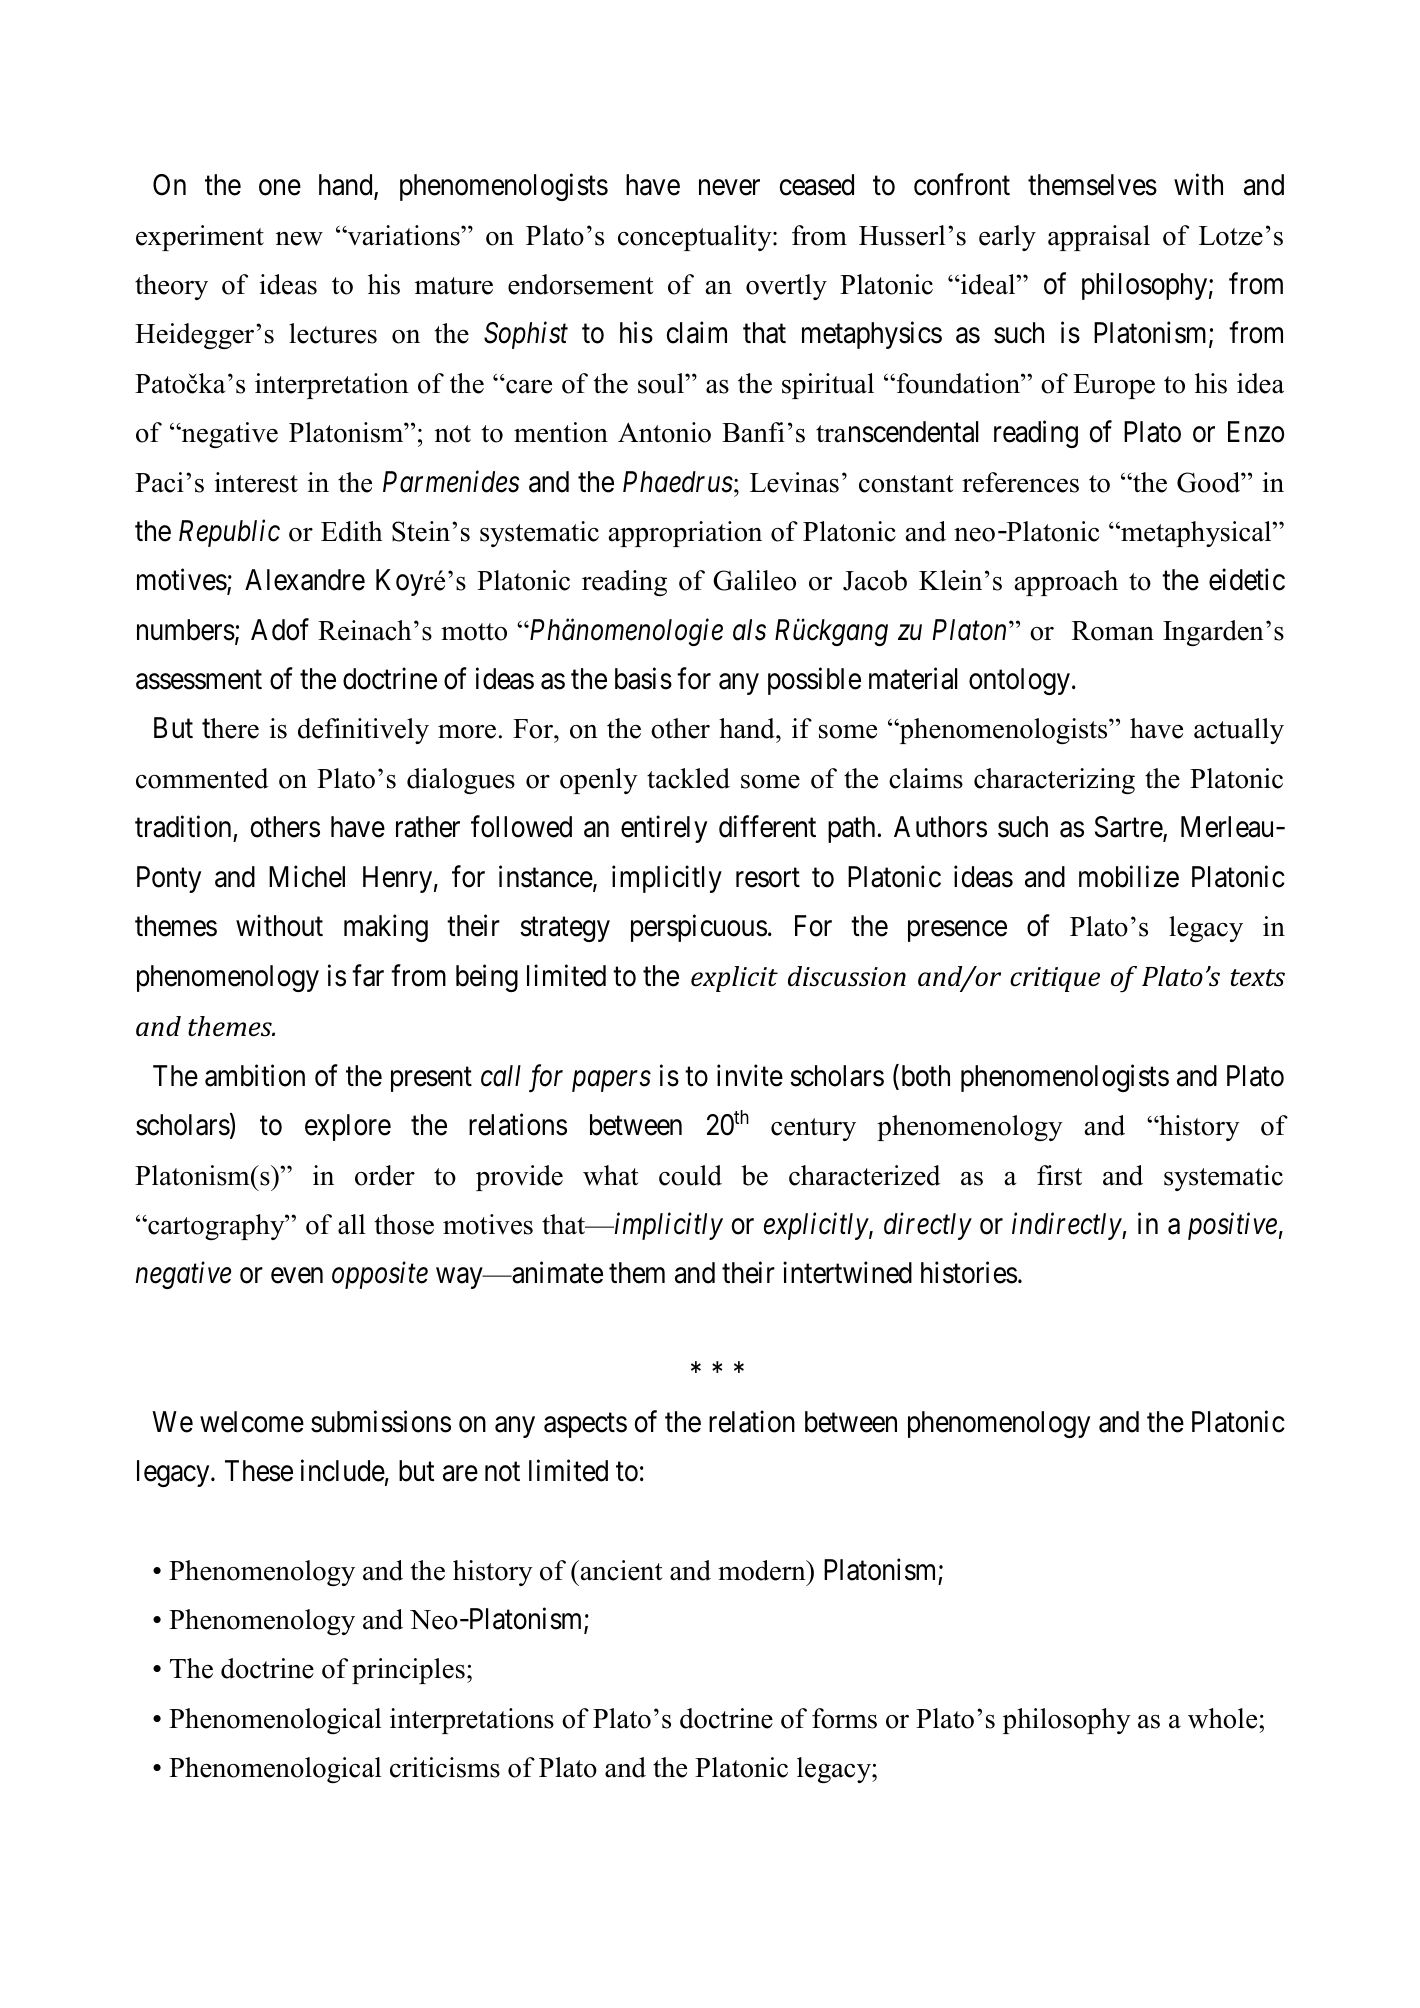  I want to click on appraisal, so click(1099, 238).
